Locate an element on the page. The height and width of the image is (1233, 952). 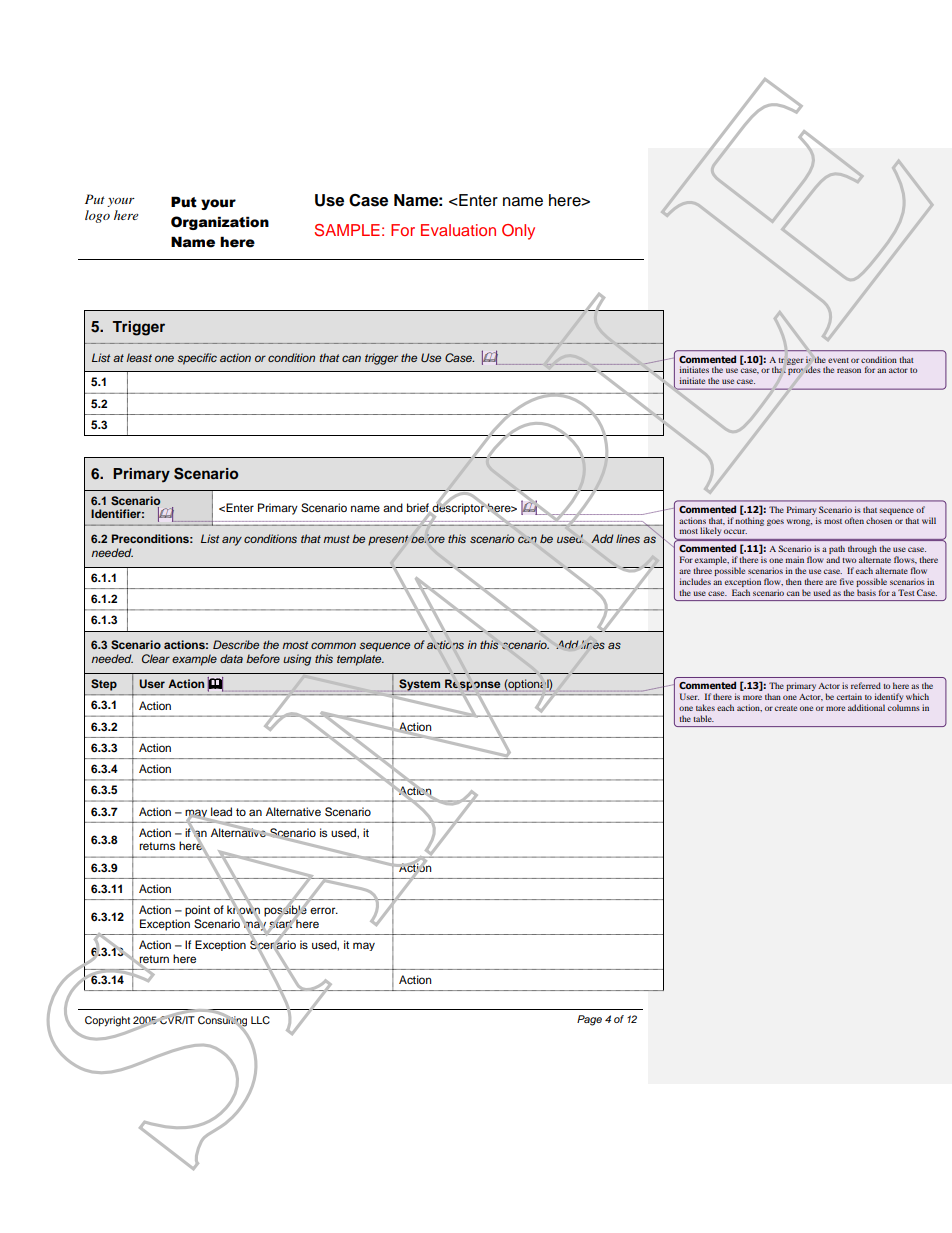
Organization is located at coordinates (220, 223).
